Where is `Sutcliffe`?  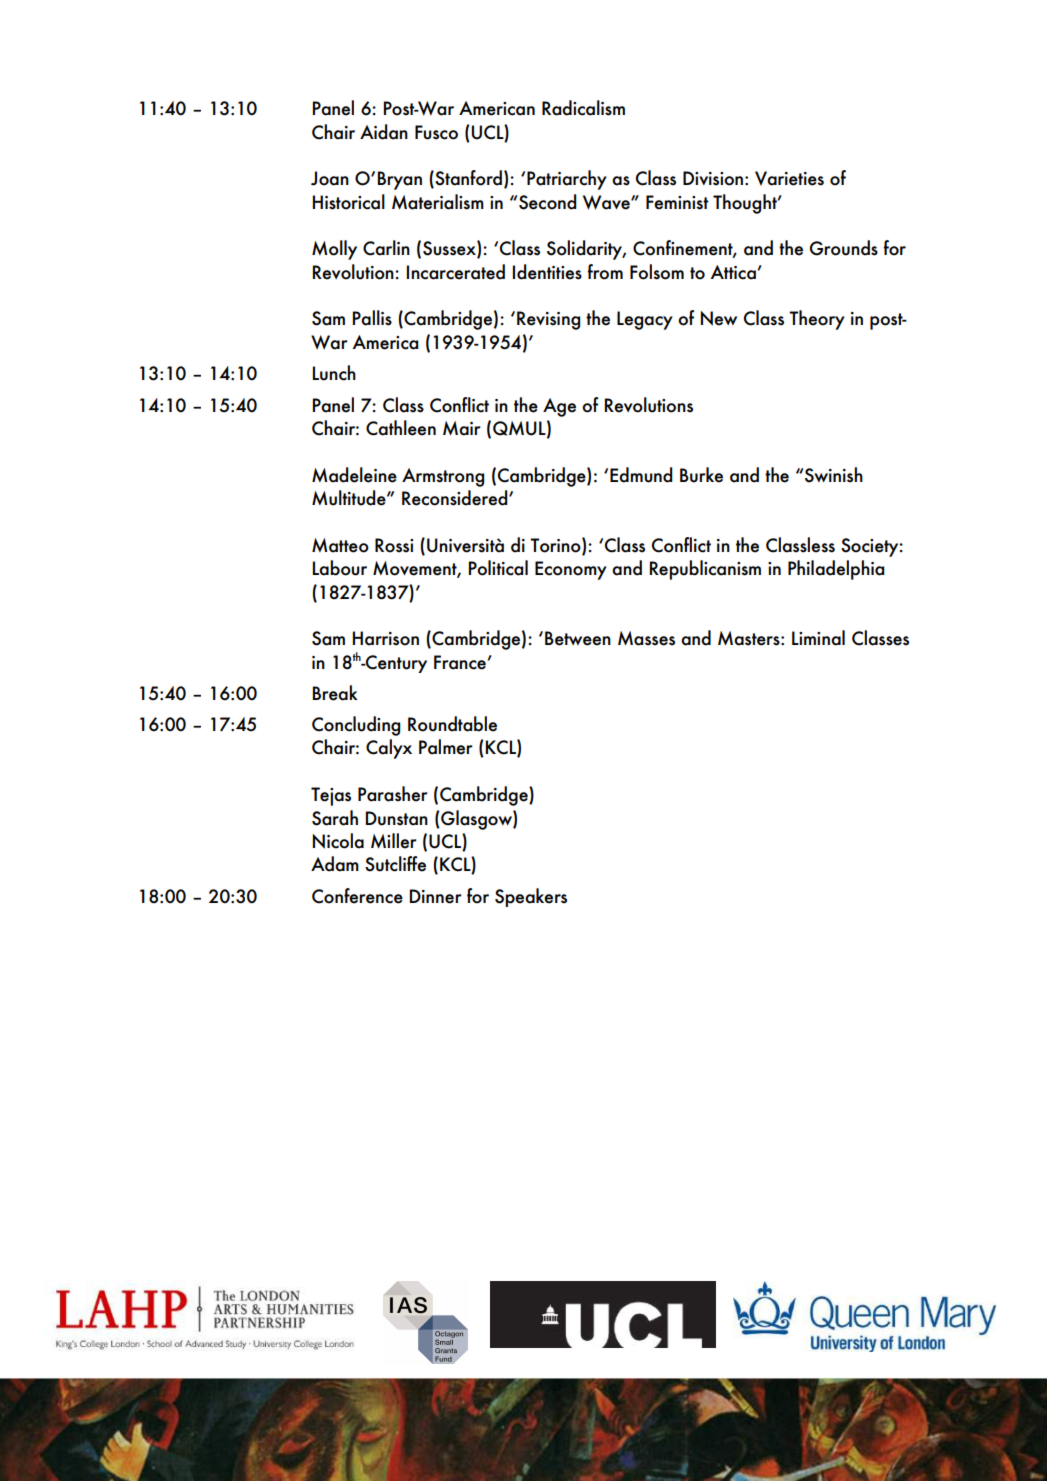
Sutcliffe is located at coordinates (395, 864).
